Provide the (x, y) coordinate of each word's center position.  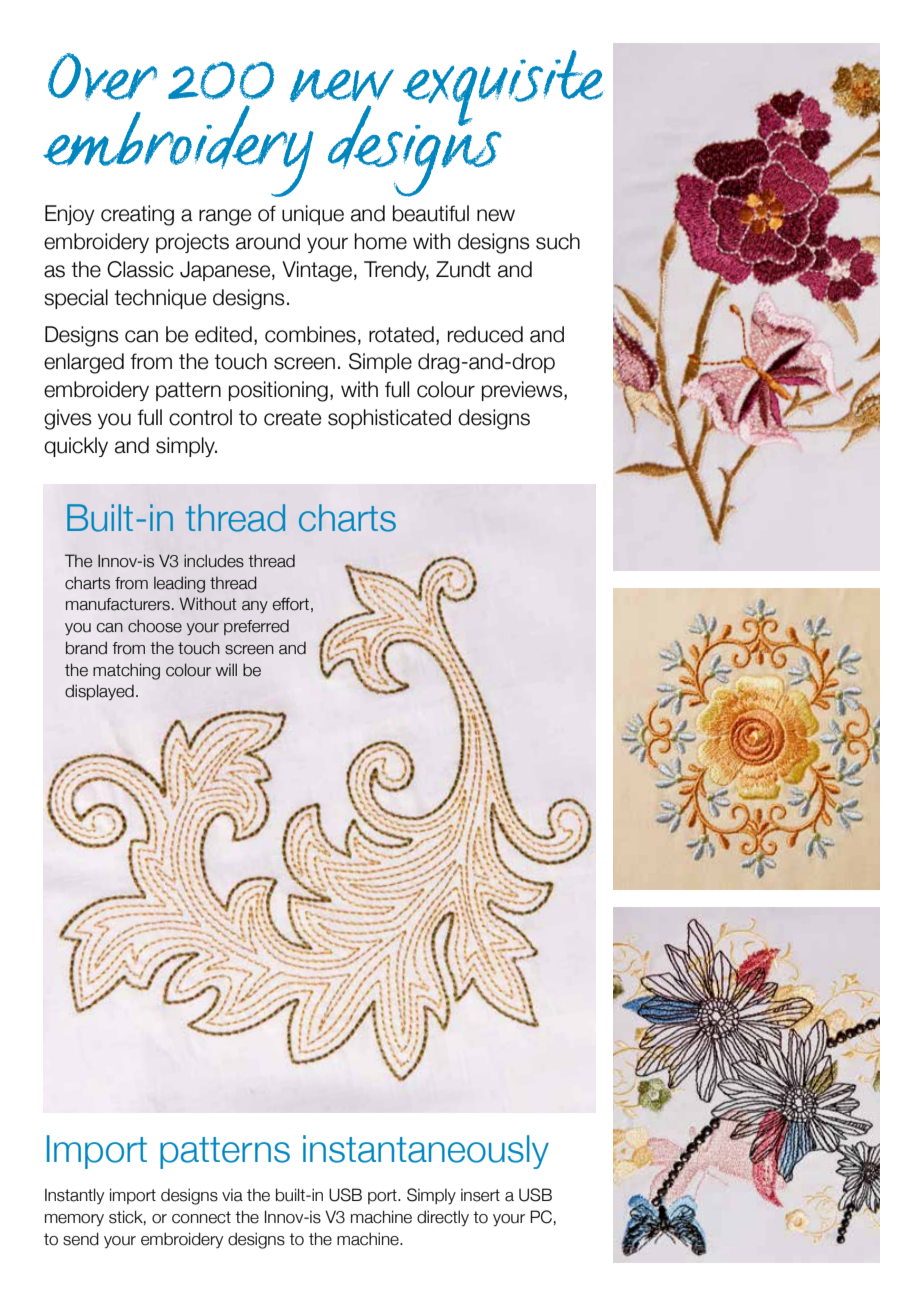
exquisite (503, 89)
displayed (99, 692)
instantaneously (426, 1152)
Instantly (74, 1196)
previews (523, 391)
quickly (76, 447)
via (232, 1195)
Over (102, 77)
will (226, 669)
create (292, 418)
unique (313, 215)
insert (480, 1195)
